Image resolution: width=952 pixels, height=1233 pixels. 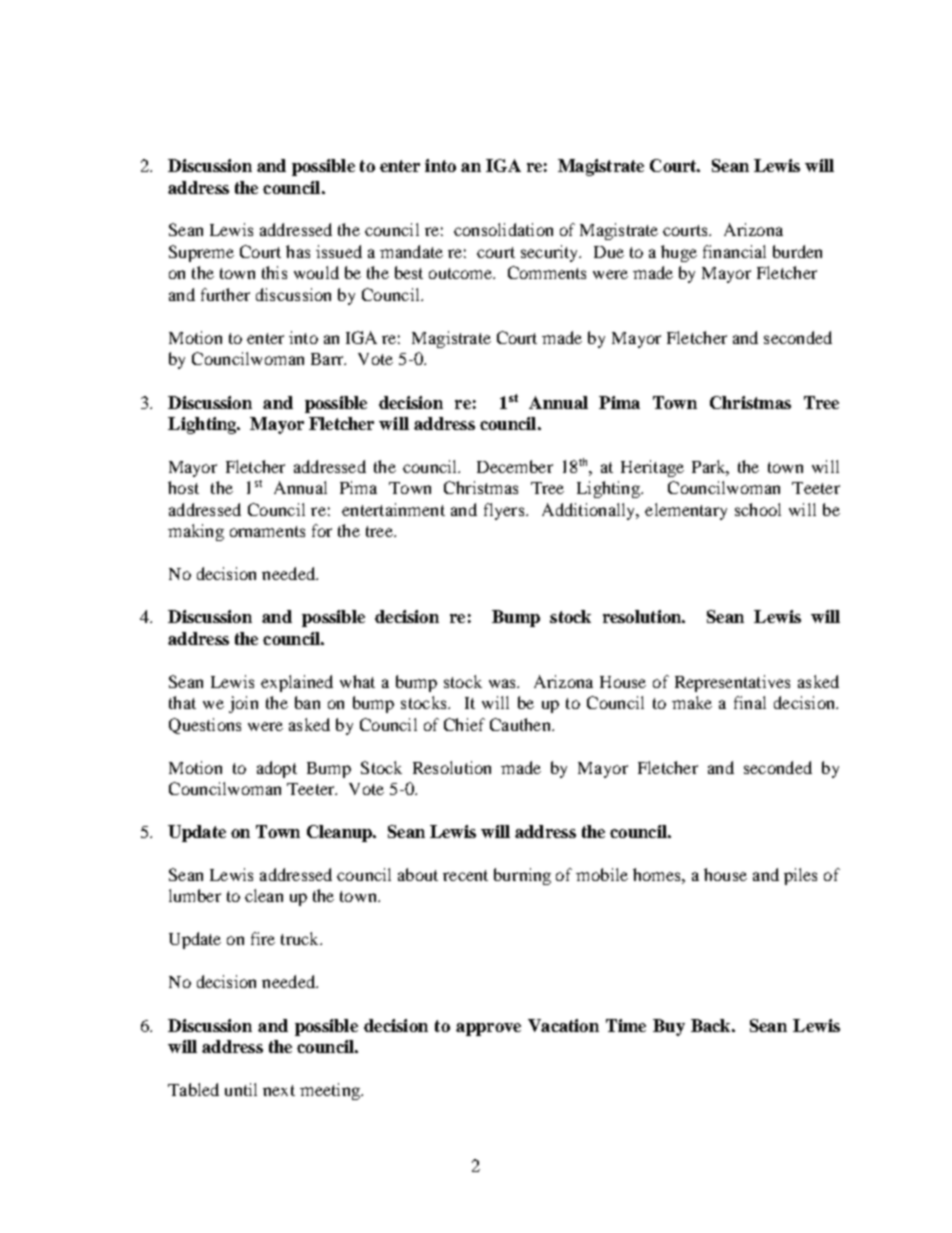 I want to click on adopt, so click(x=277, y=769).
